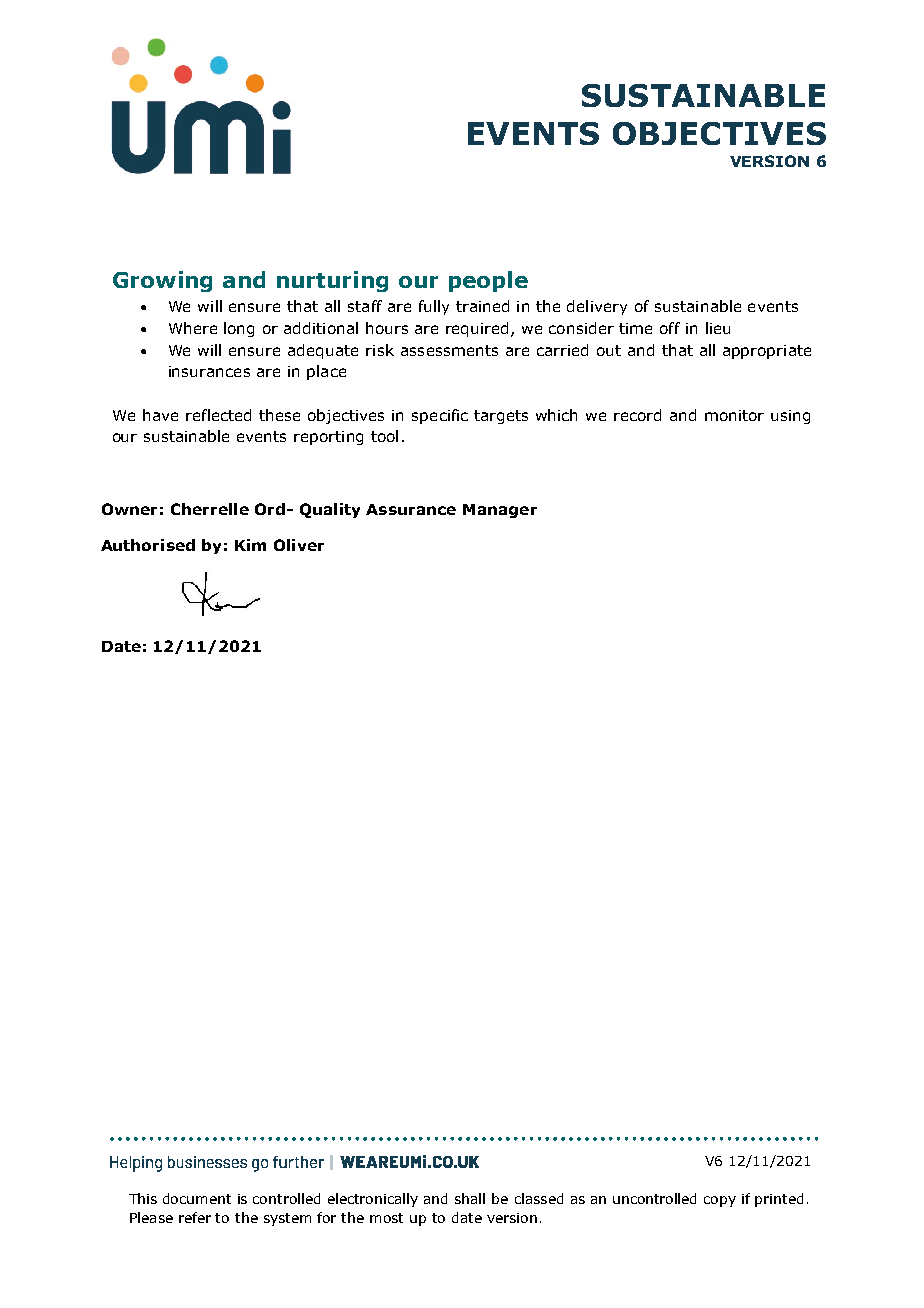 The height and width of the screenshot is (1308, 924). What do you see at coordinates (539, 1198) in the screenshot?
I see `classed` at bounding box center [539, 1198].
